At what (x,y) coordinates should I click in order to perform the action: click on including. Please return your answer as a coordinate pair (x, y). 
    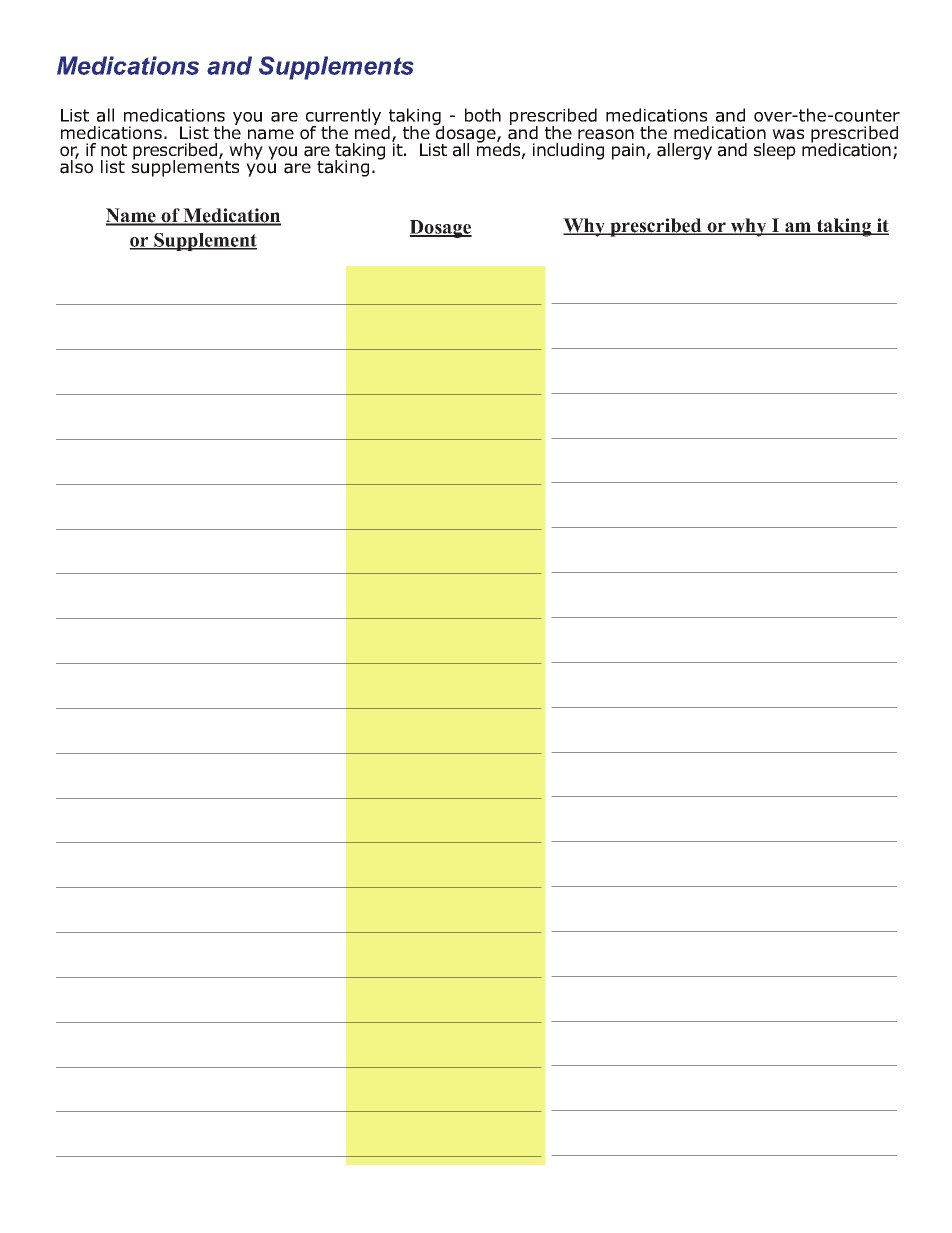
    Looking at the image, I should click on (568, 151).
